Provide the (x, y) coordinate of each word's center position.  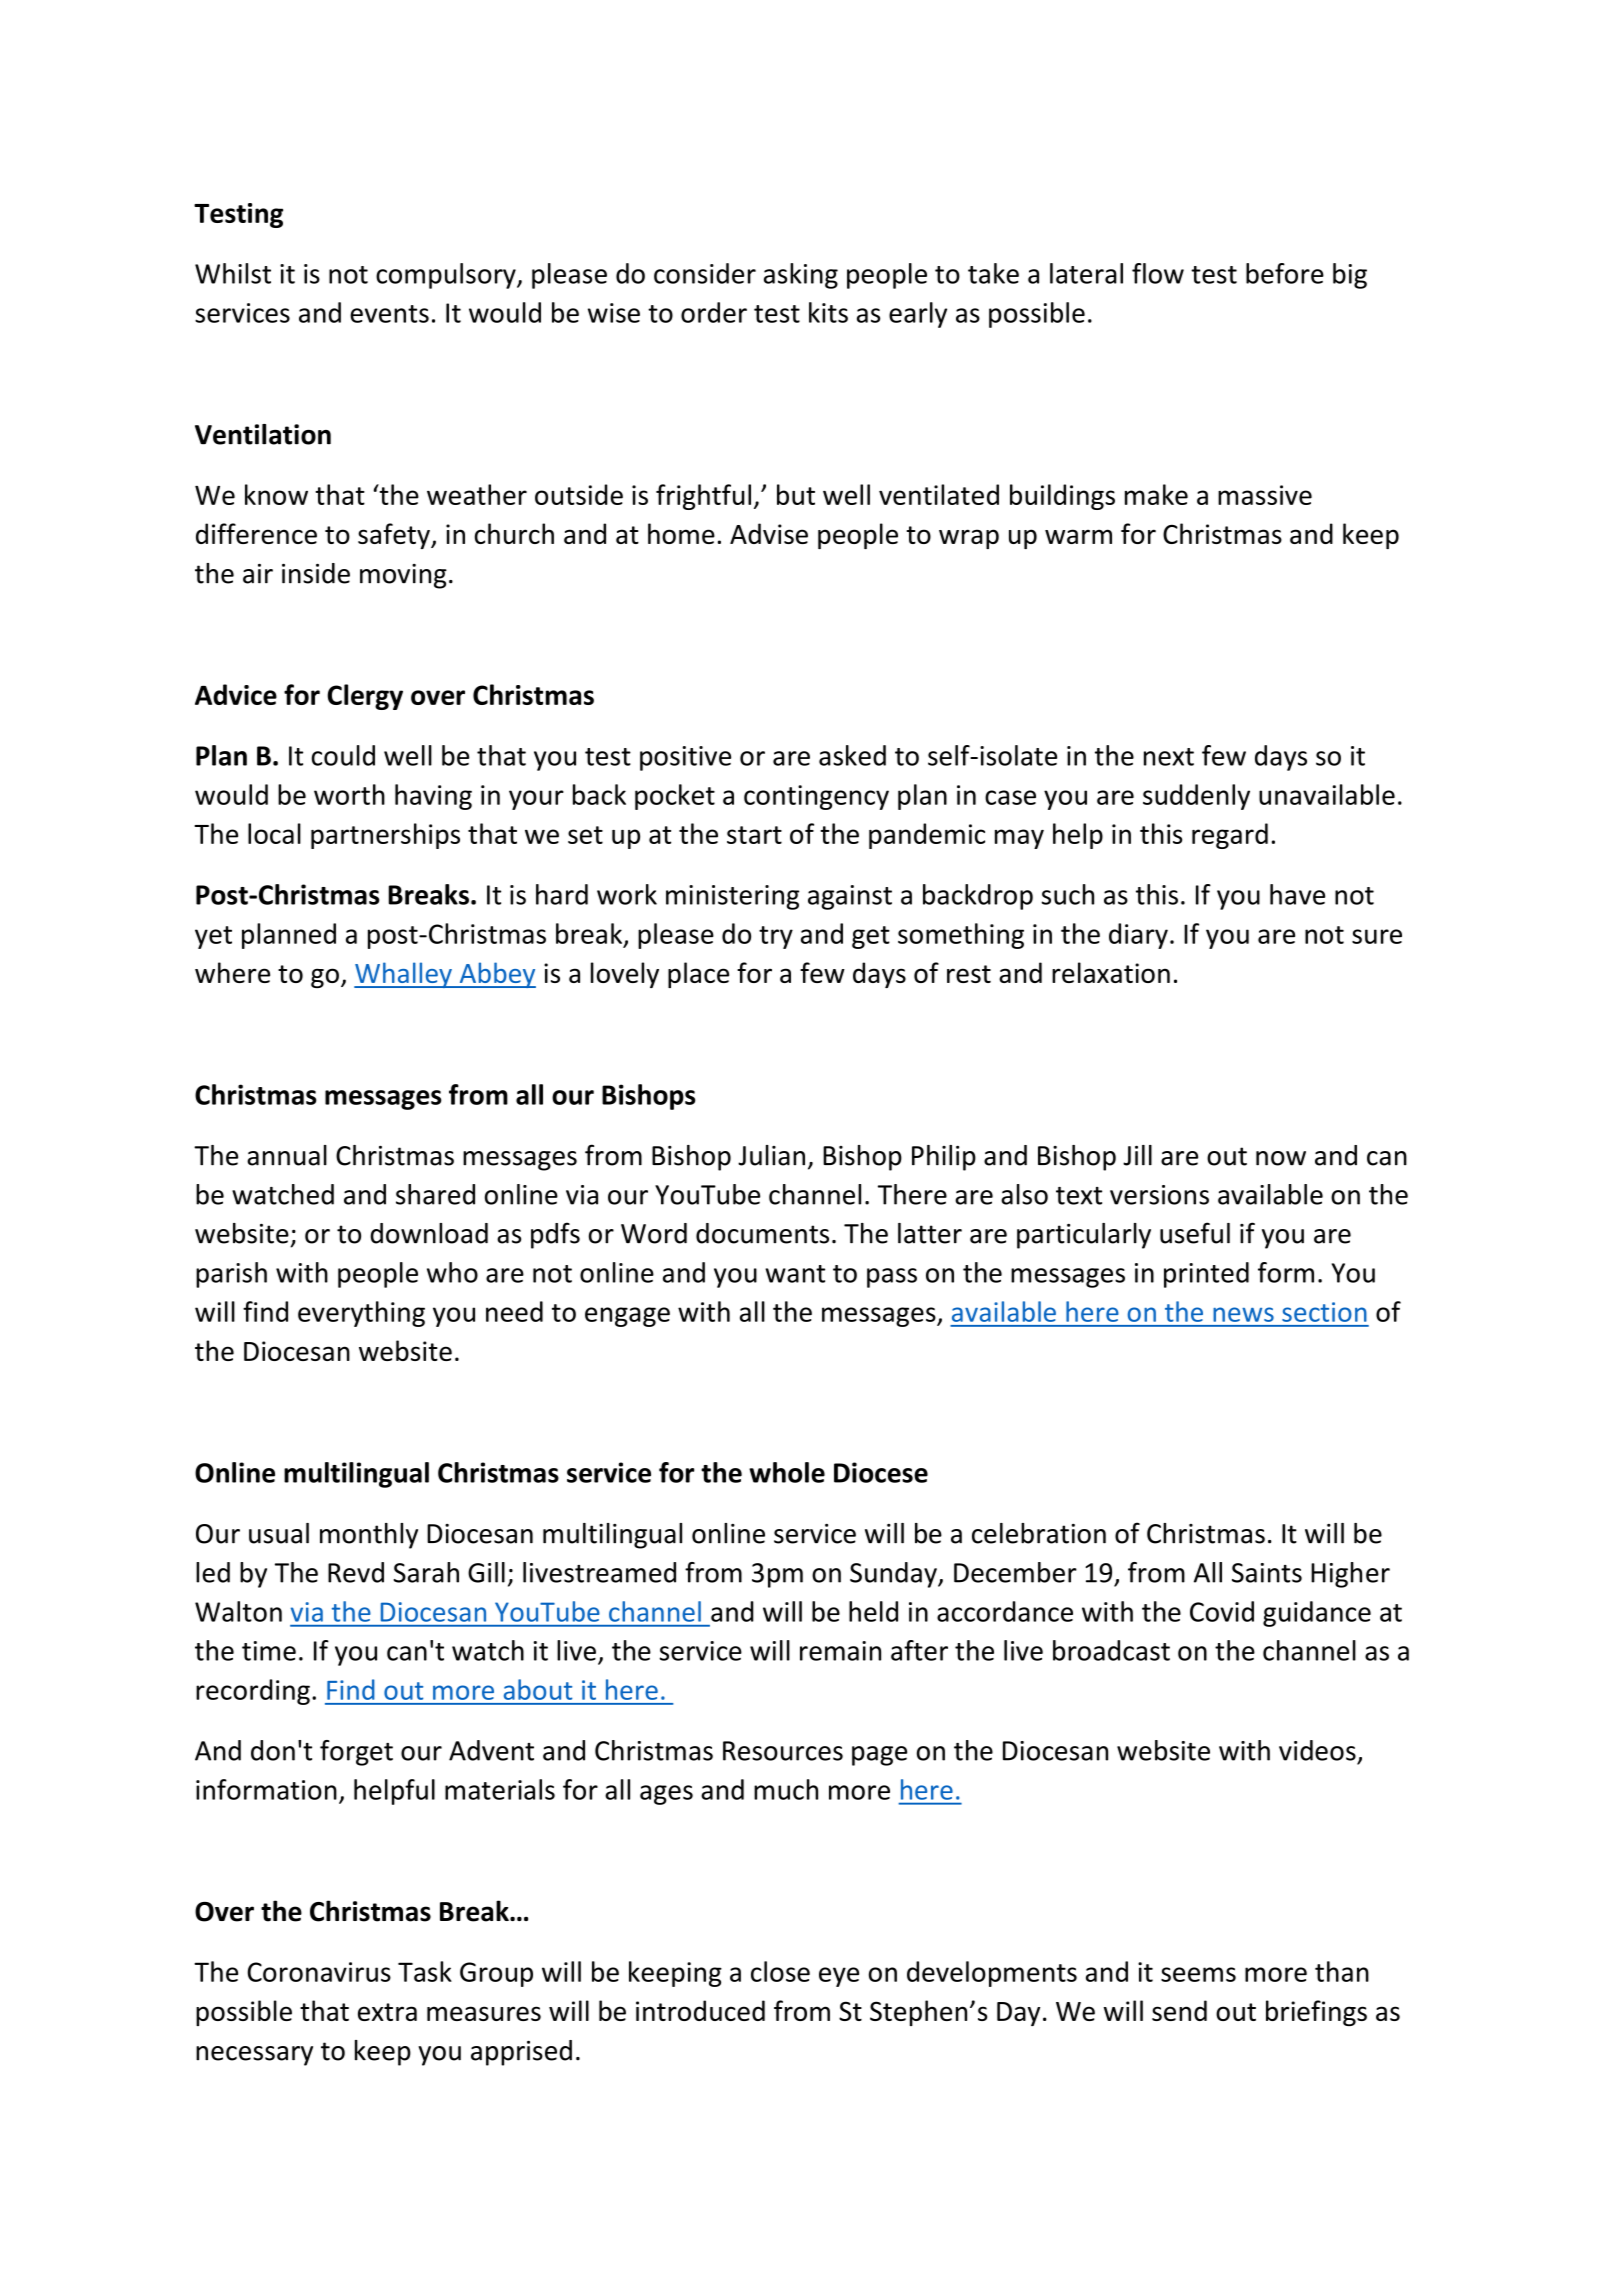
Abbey (496, 975)
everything (361, 1314)
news (1243, 1314)
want (795, 1274)
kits (828, 312)
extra (387, 2012)
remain (840, 1651)
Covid (1222, 1611)
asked (852, 755)
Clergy (365, 697)
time (269, 1651)
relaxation (1111, 972)
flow (1158, 273)
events (389, 314)
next (1169, 757)
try (776, 937)
